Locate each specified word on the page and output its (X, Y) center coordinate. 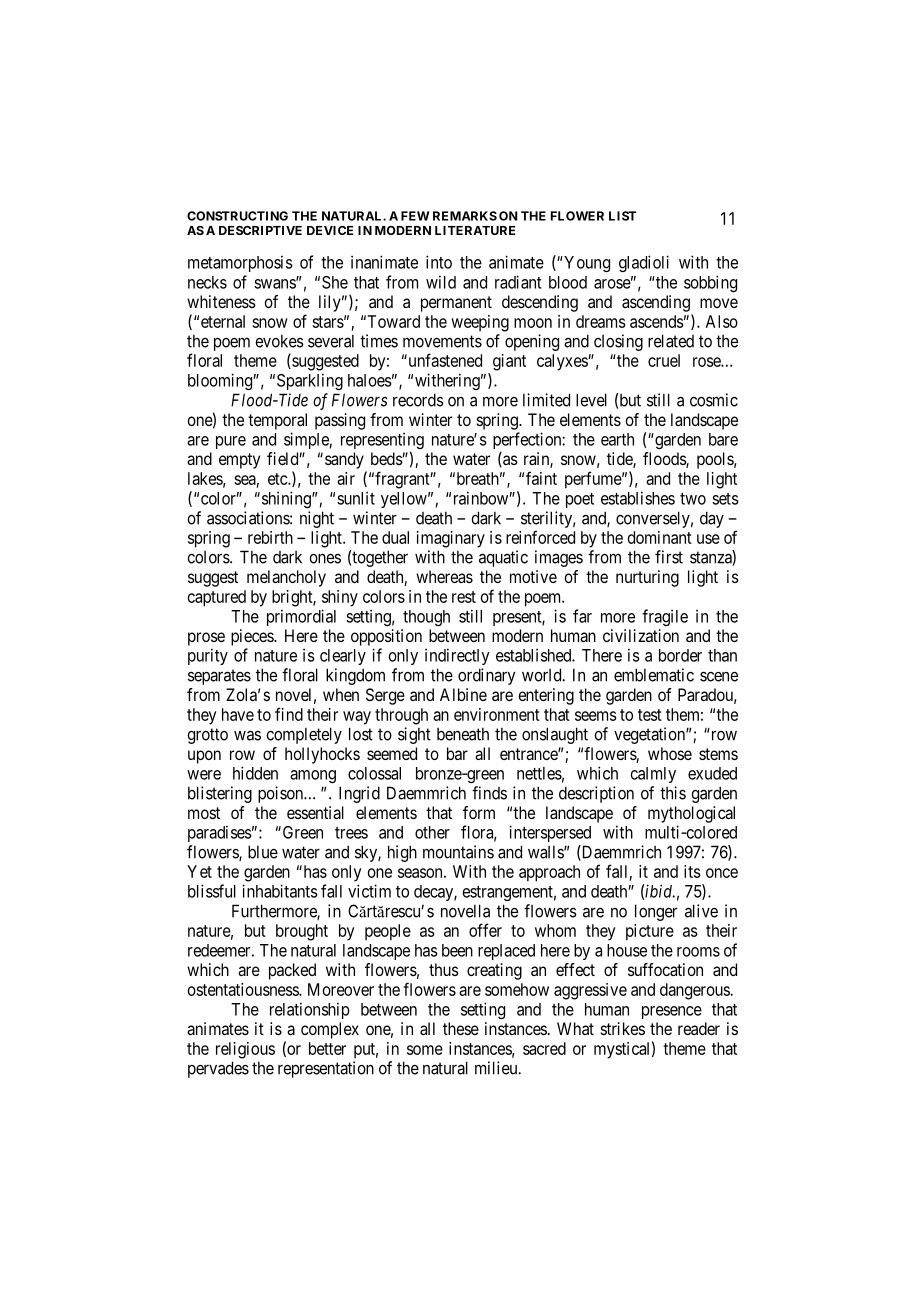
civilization (641, 635)
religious (245, 1050)
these (461, 1028)
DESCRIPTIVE (260, 230)
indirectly (457, 656)
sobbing (710, 283)
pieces (253, 637)
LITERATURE (475, 230)
